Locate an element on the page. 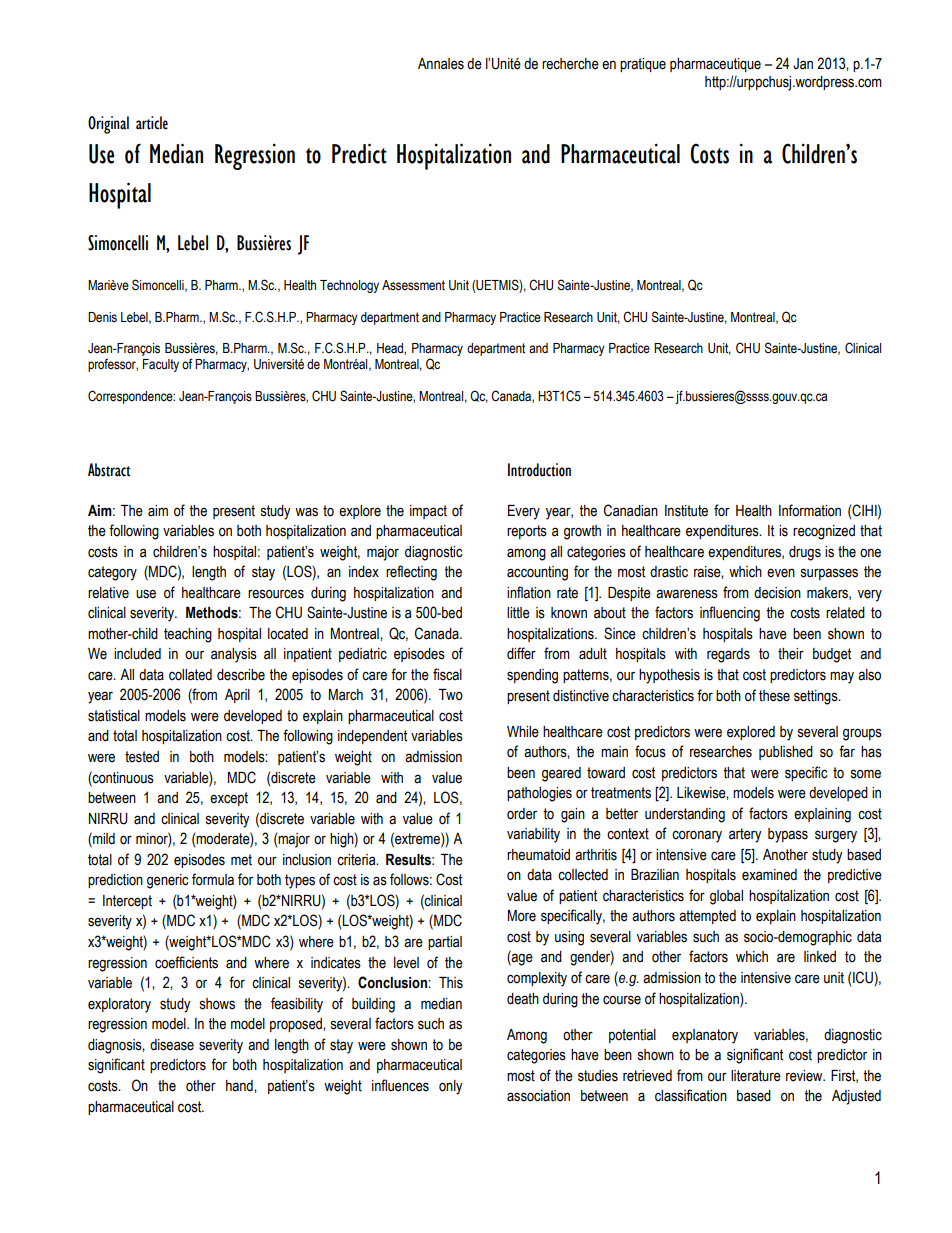 The width and height of the document is (952, 1233). literature is located at coordinates (756, 1076).
